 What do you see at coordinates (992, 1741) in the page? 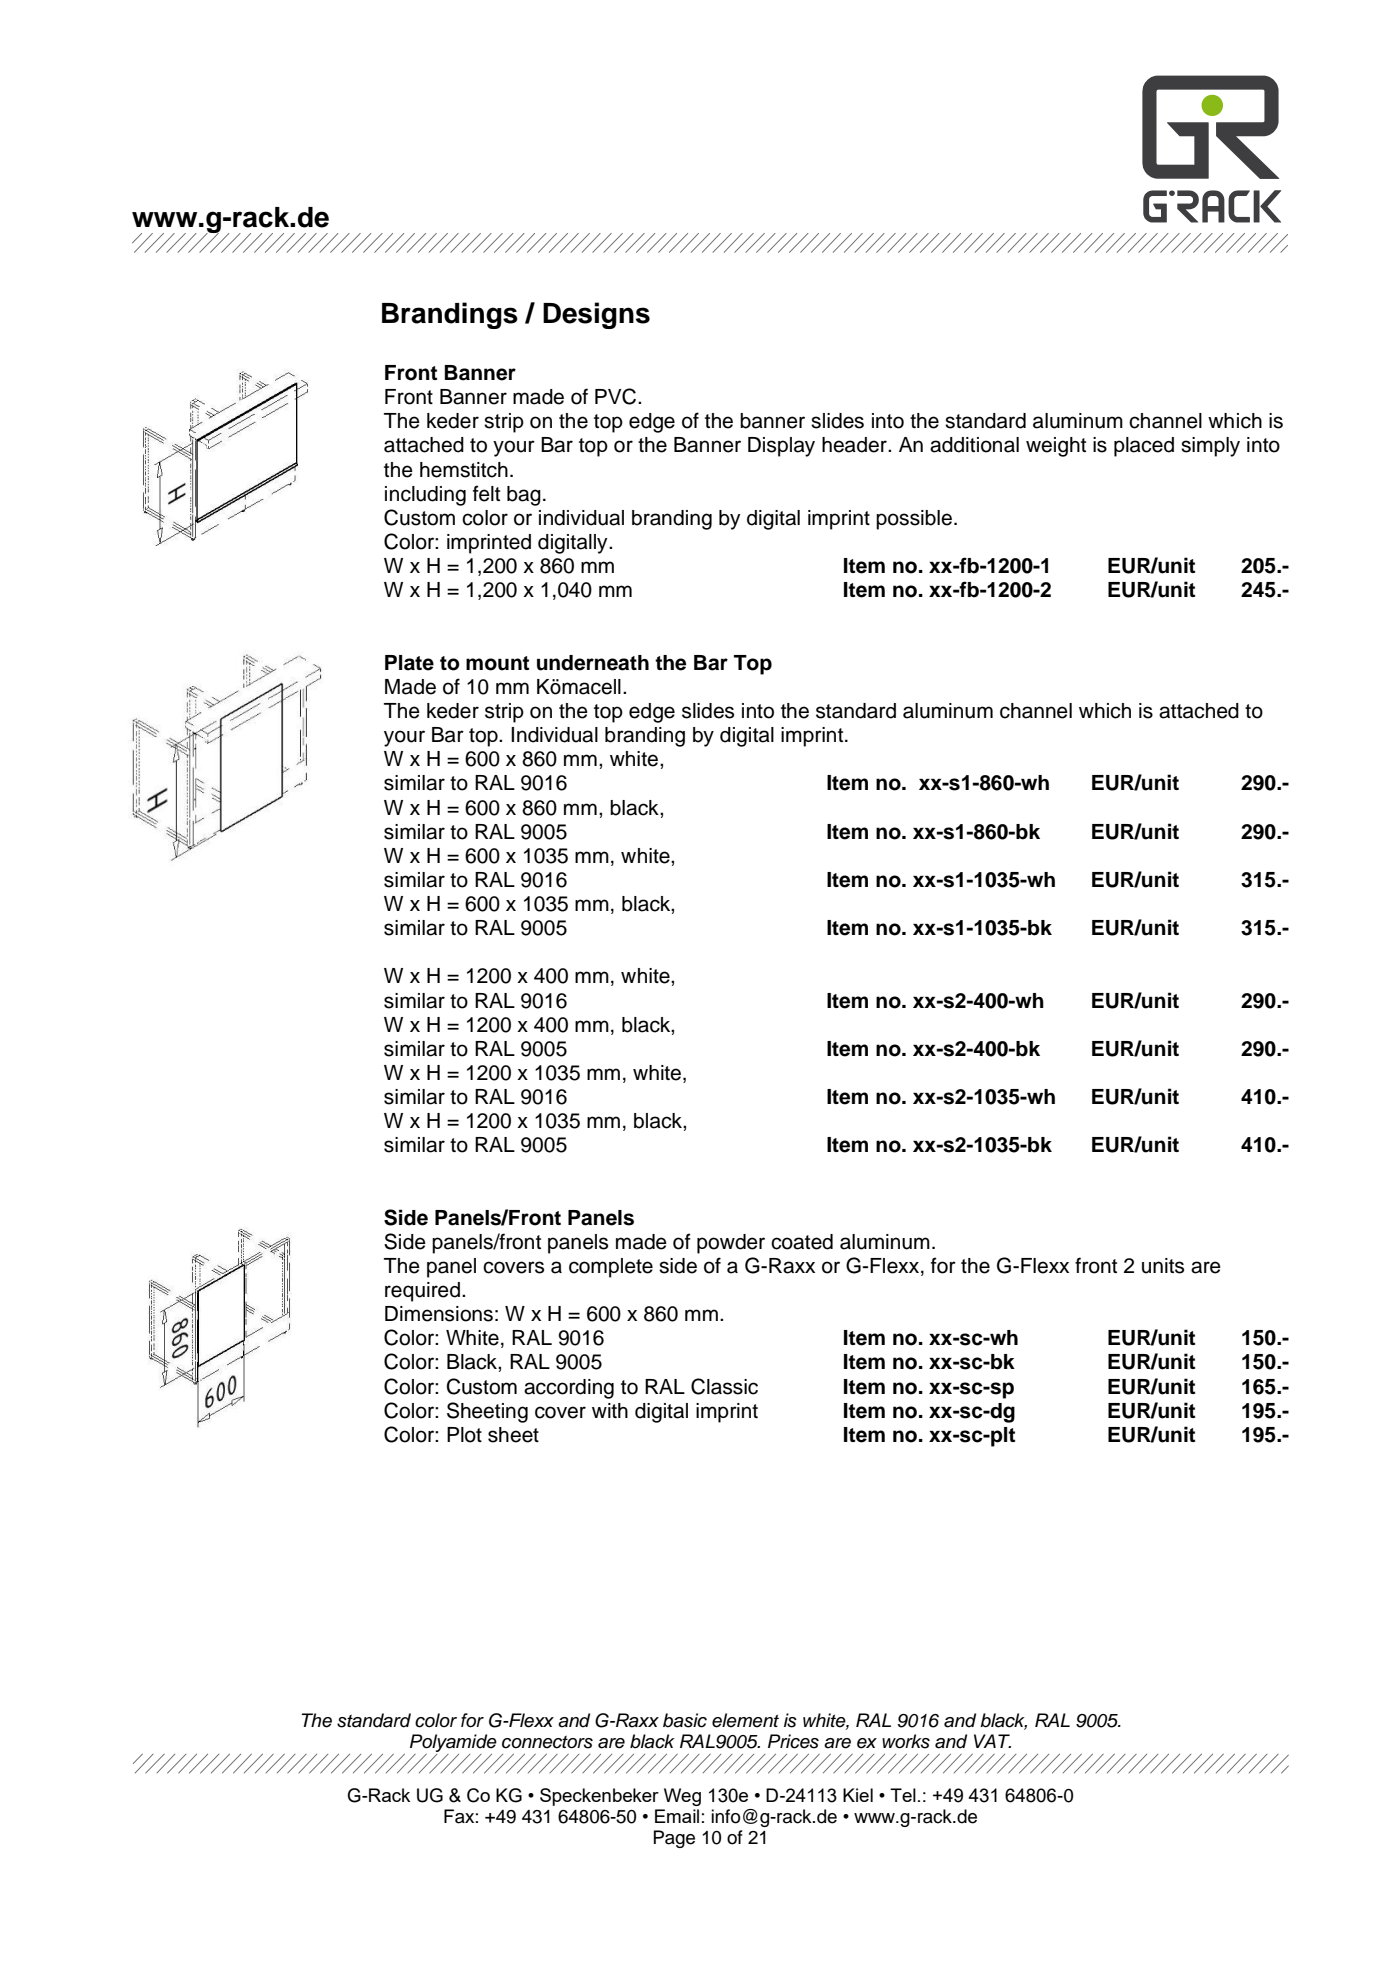
I see `VAT` at bounding box center [992, 1741].
